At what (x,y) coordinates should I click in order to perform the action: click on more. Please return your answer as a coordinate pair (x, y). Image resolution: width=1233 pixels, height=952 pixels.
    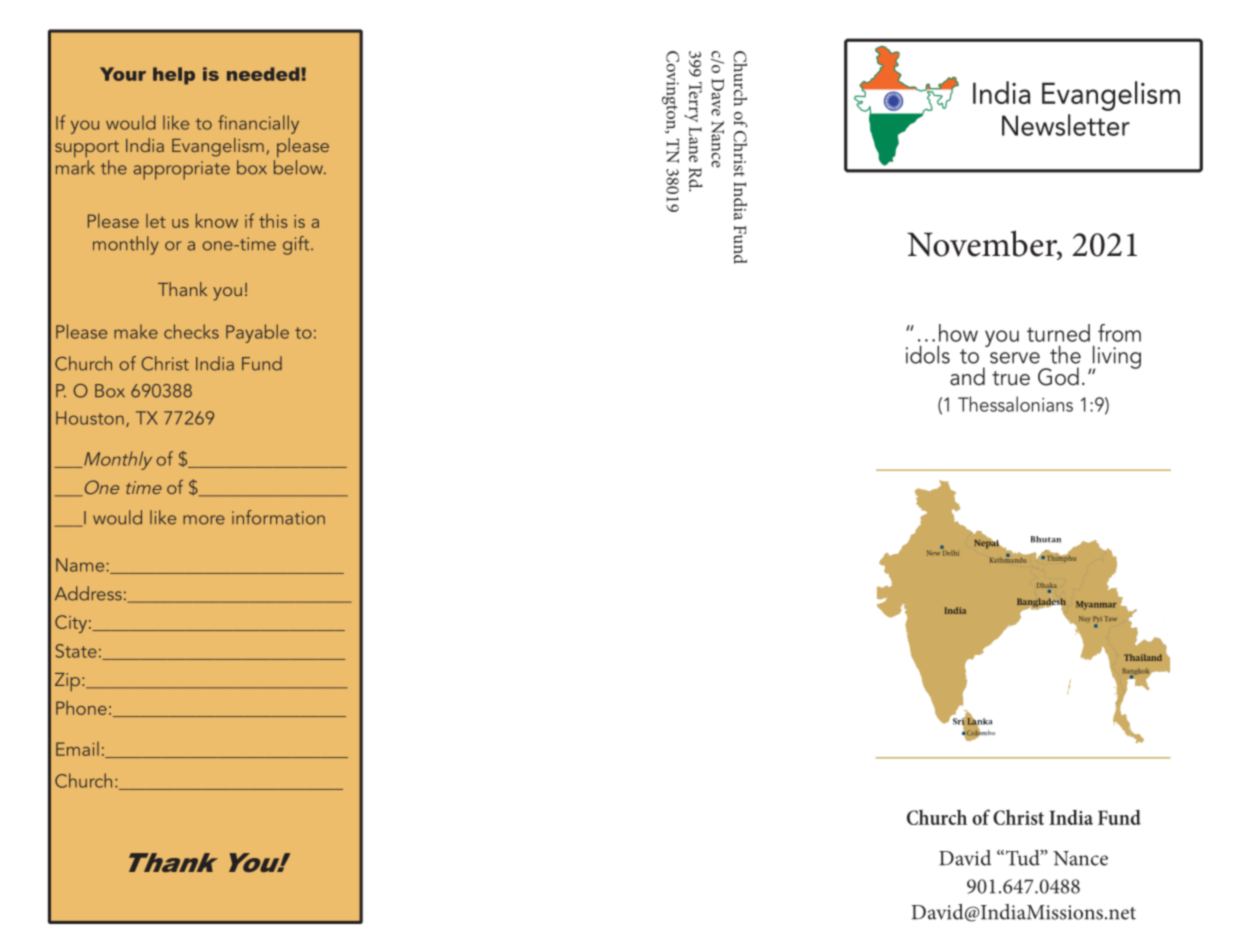
    Looking at the image, I should click on (204, 520).
